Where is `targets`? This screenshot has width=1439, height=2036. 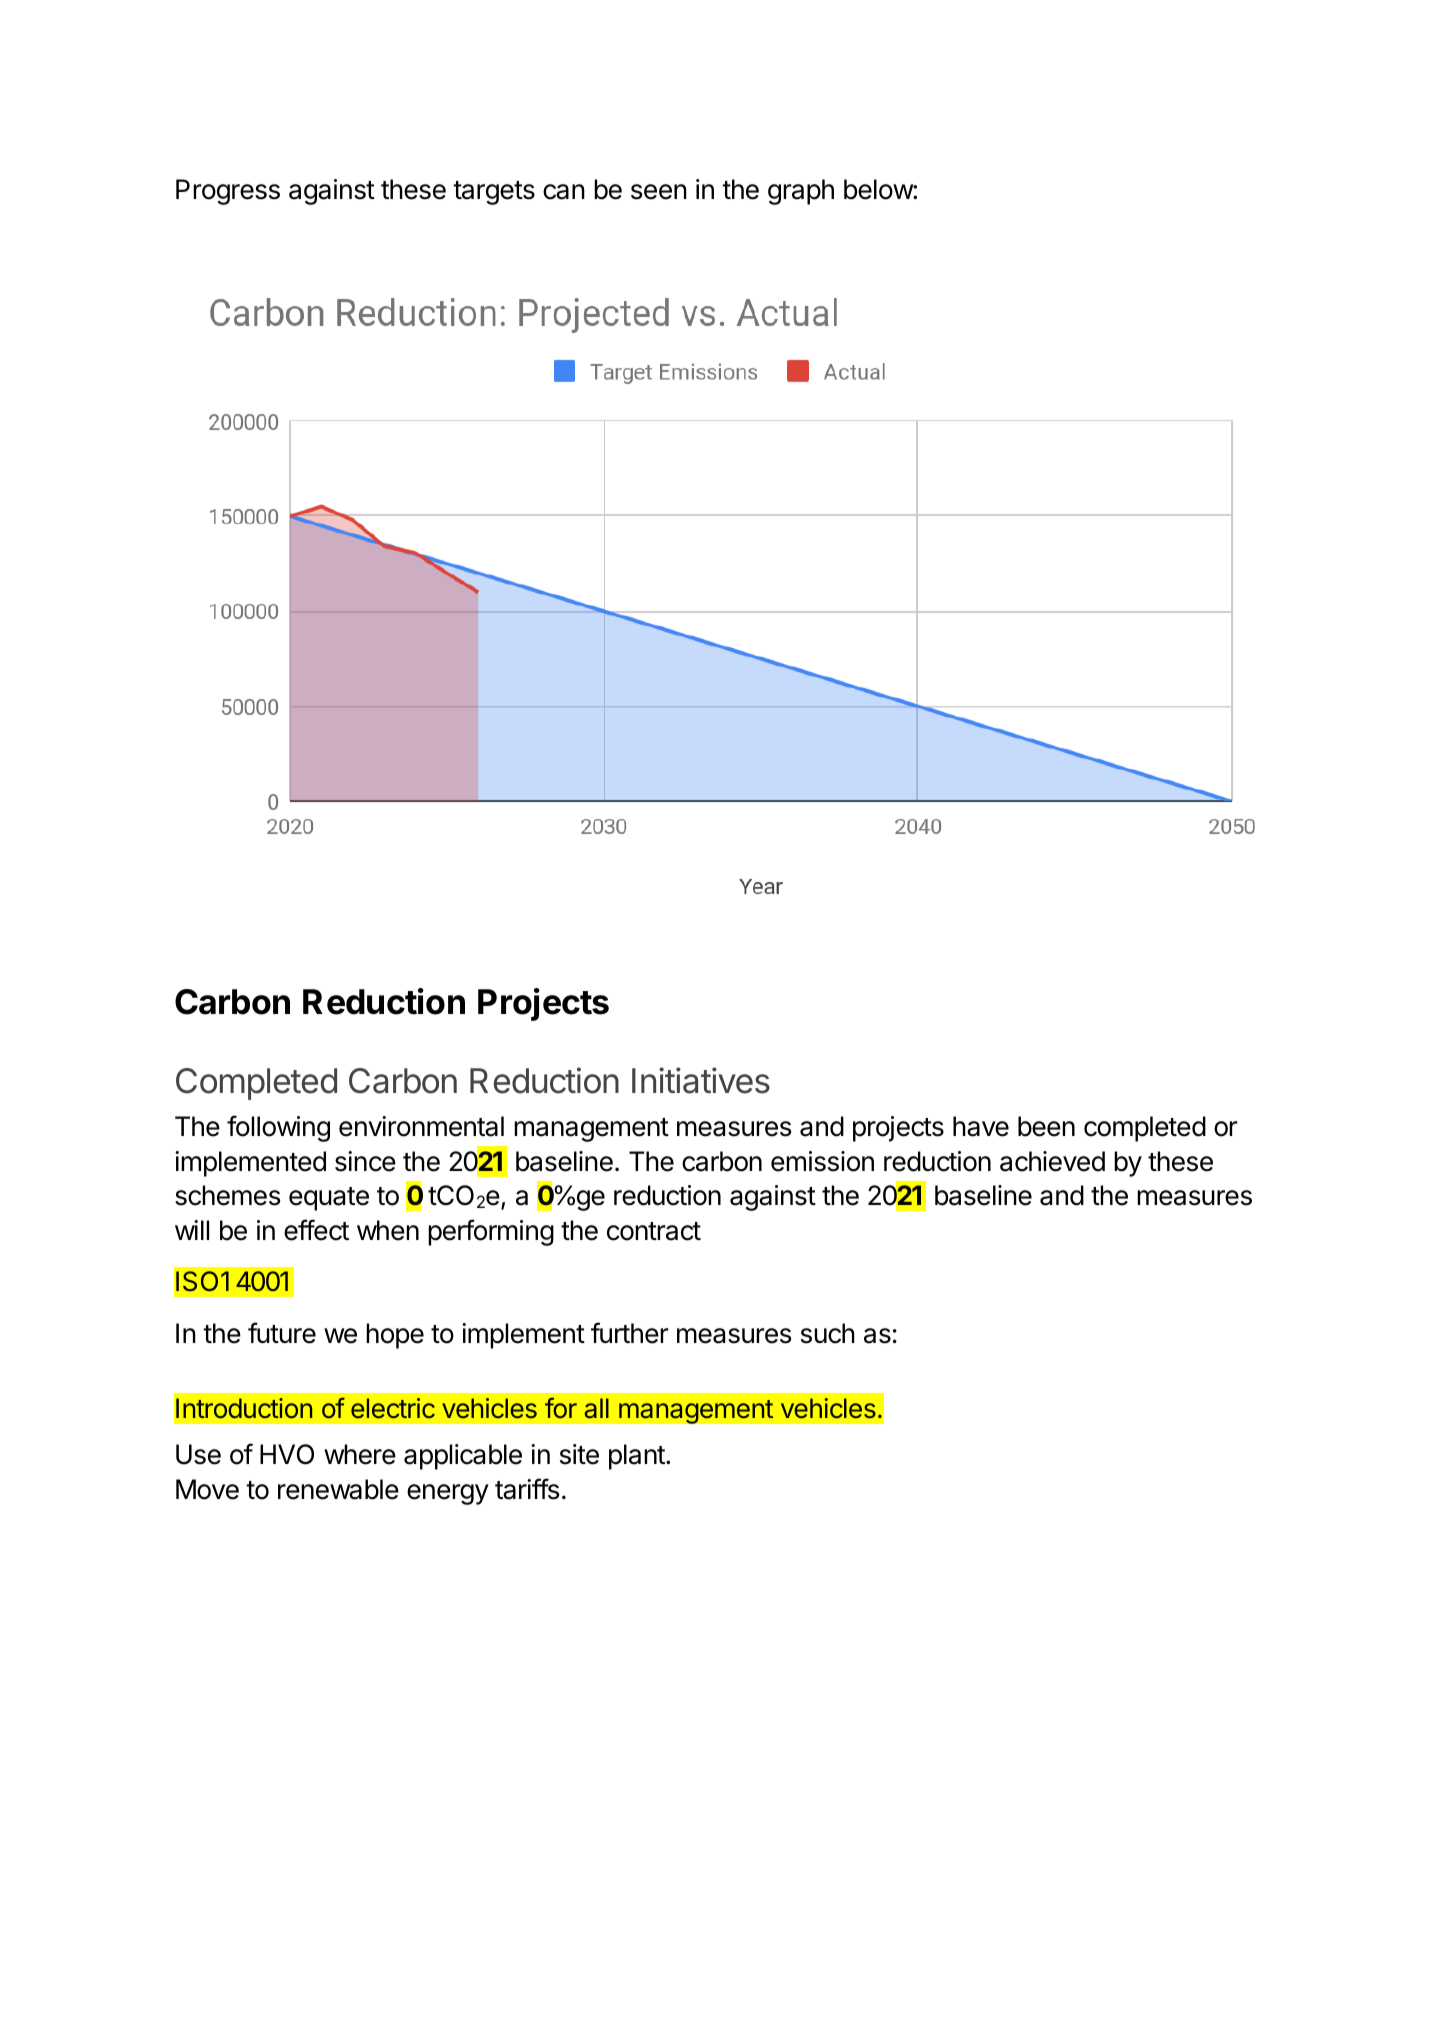
targets is located at coordinates (494, 193).
